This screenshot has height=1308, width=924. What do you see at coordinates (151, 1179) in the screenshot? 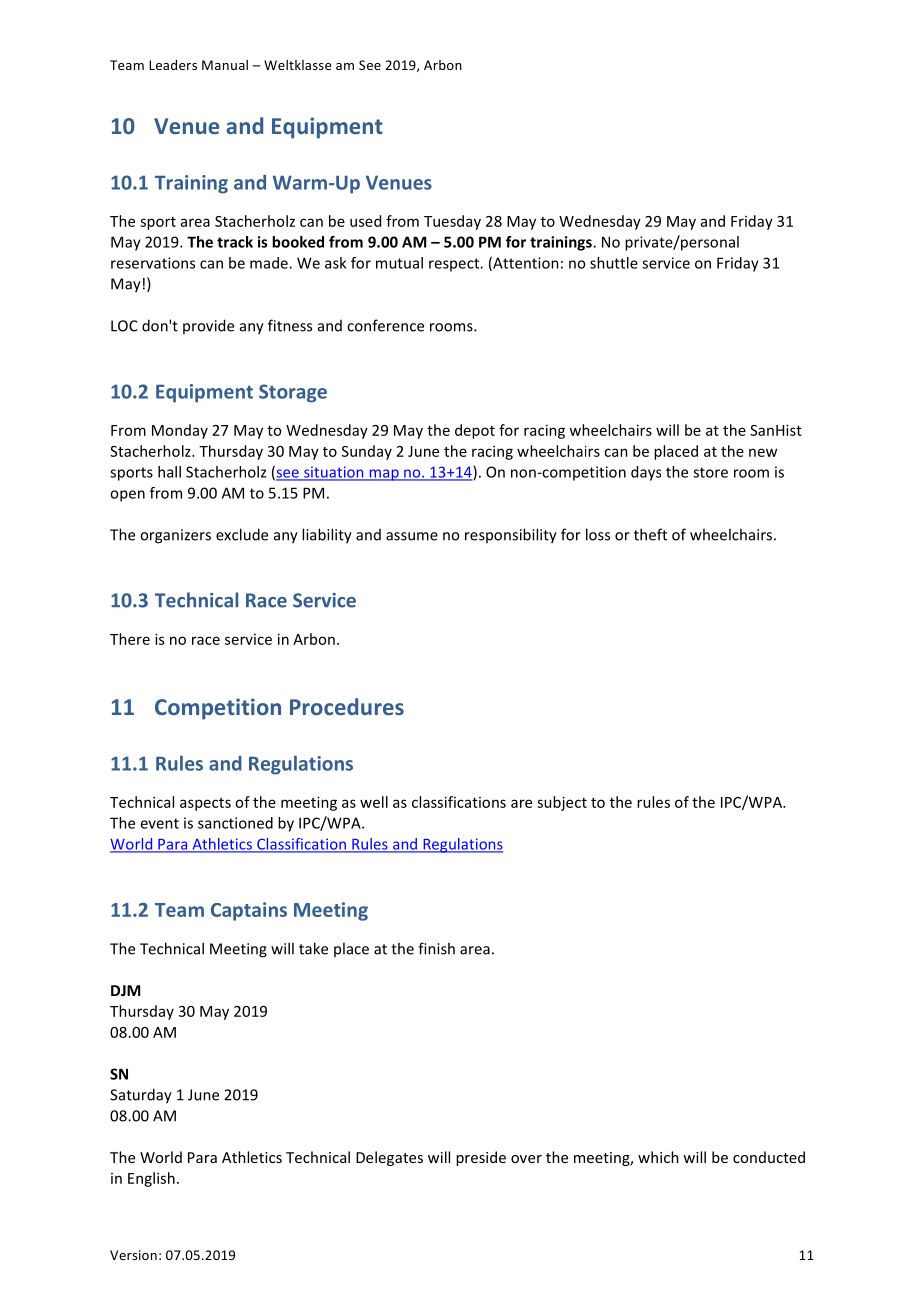
I see `English` at bounding box center [151, 1179].
